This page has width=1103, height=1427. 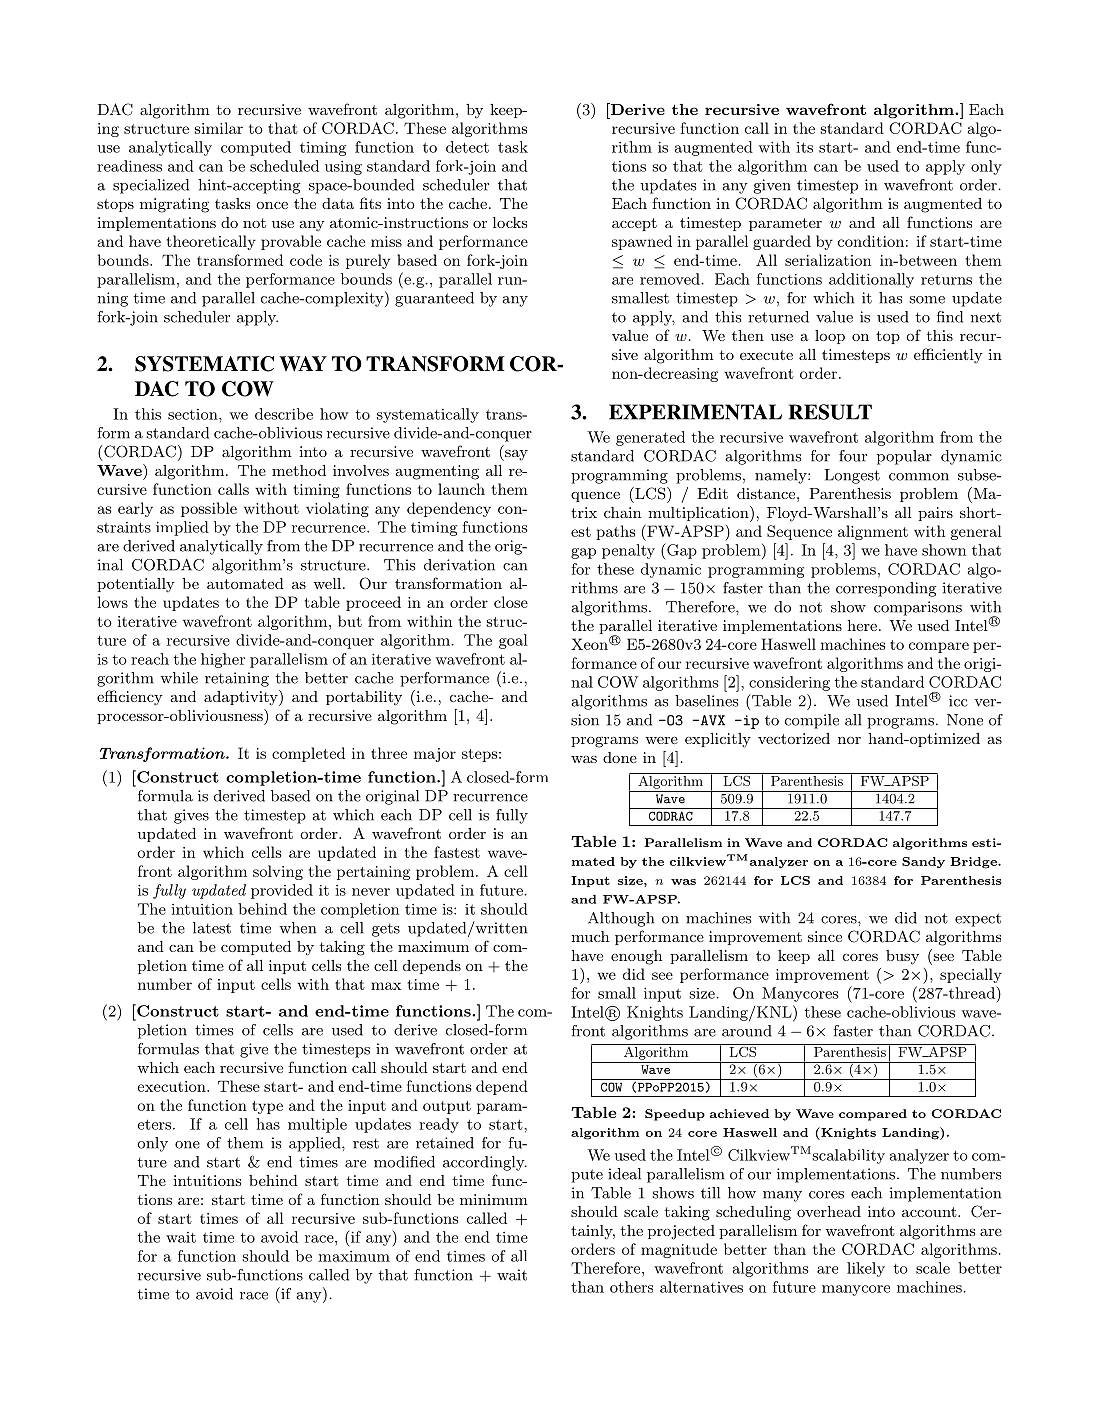 I want to click on similar, so click(x=218, y=128).
